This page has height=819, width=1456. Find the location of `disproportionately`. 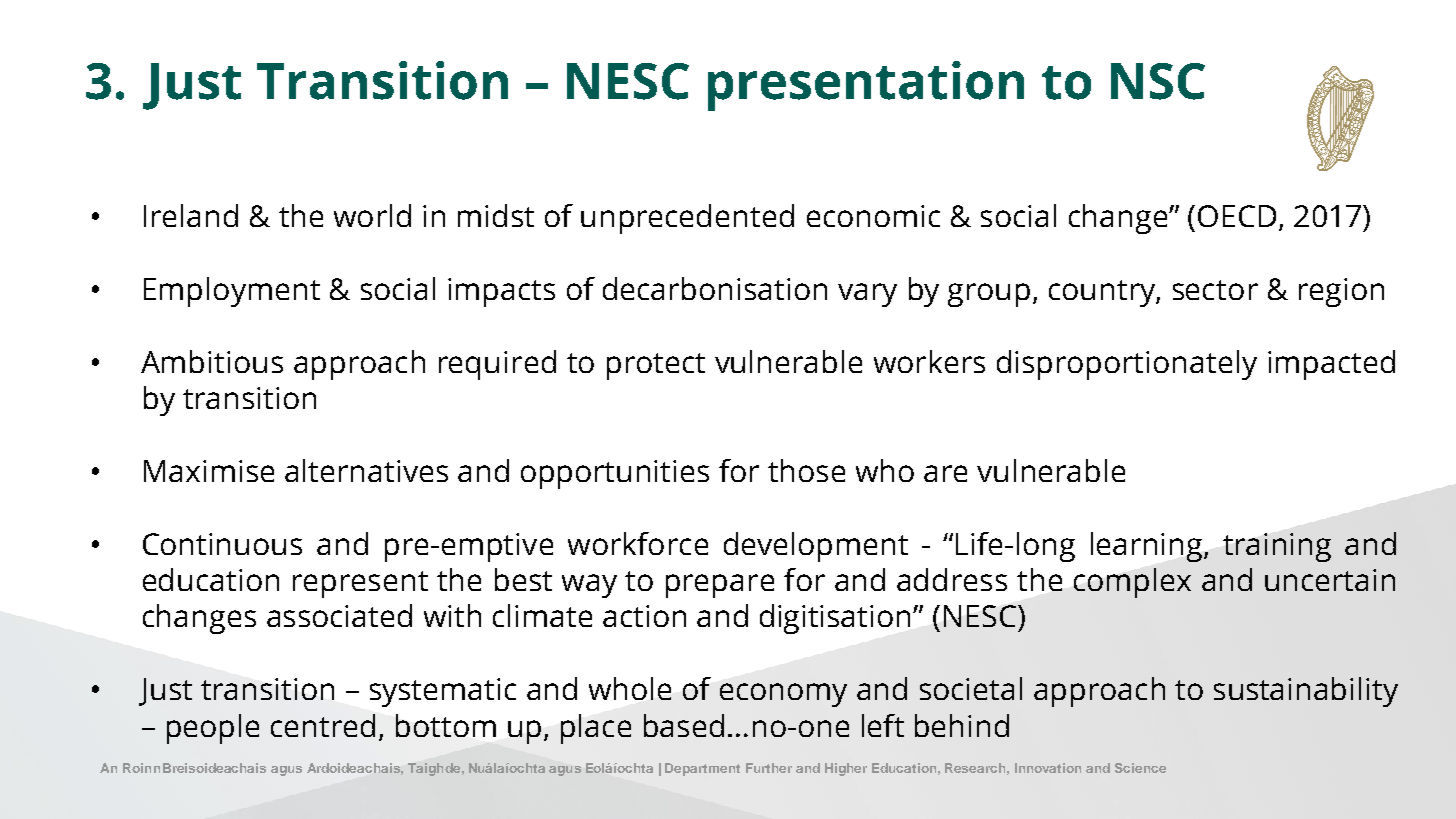

disproportionately is located at coordinates (1127, 365).
